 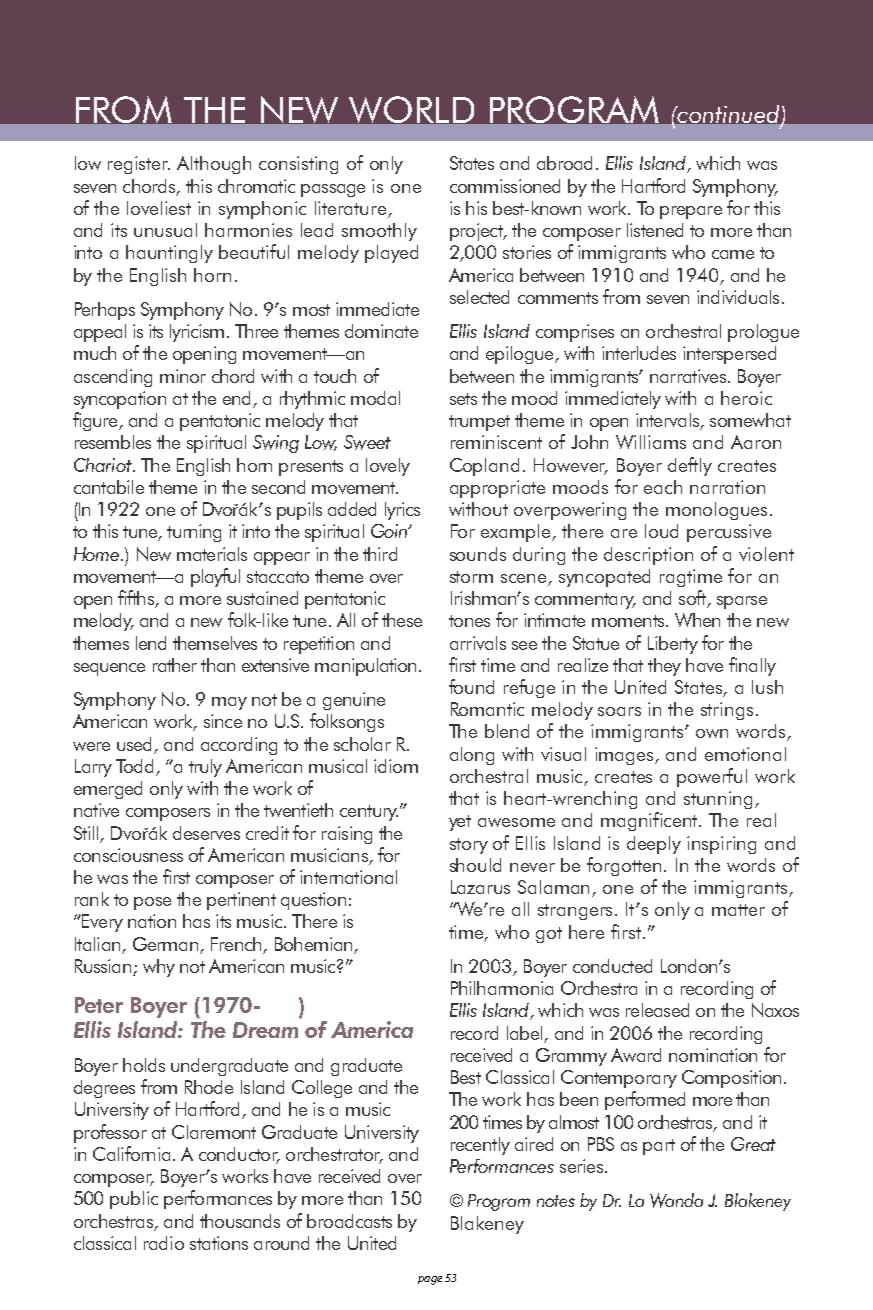 I want to click on sets, so click(x=463, y=399).
